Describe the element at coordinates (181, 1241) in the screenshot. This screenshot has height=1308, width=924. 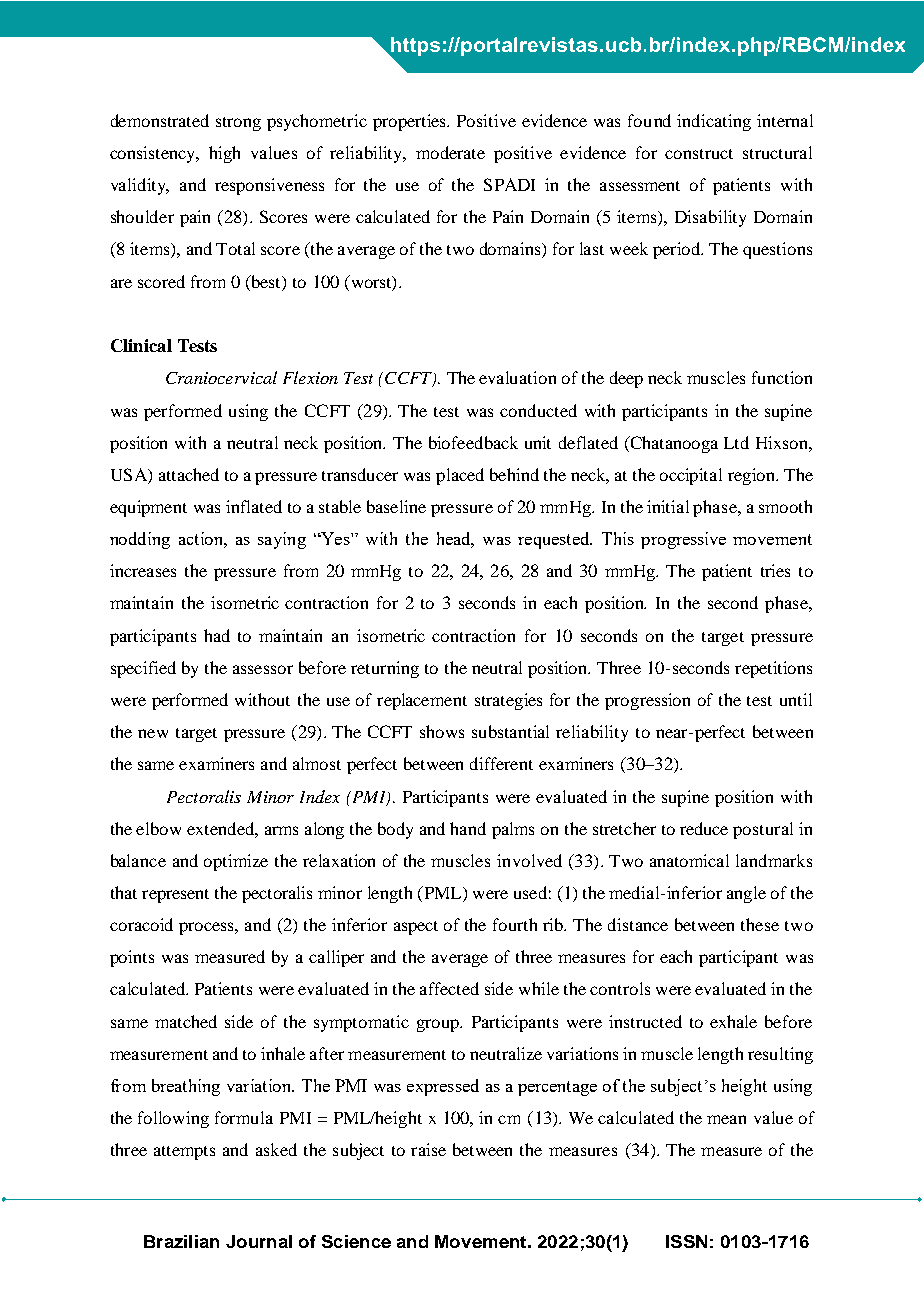
I see `Brazilian` at that location.
